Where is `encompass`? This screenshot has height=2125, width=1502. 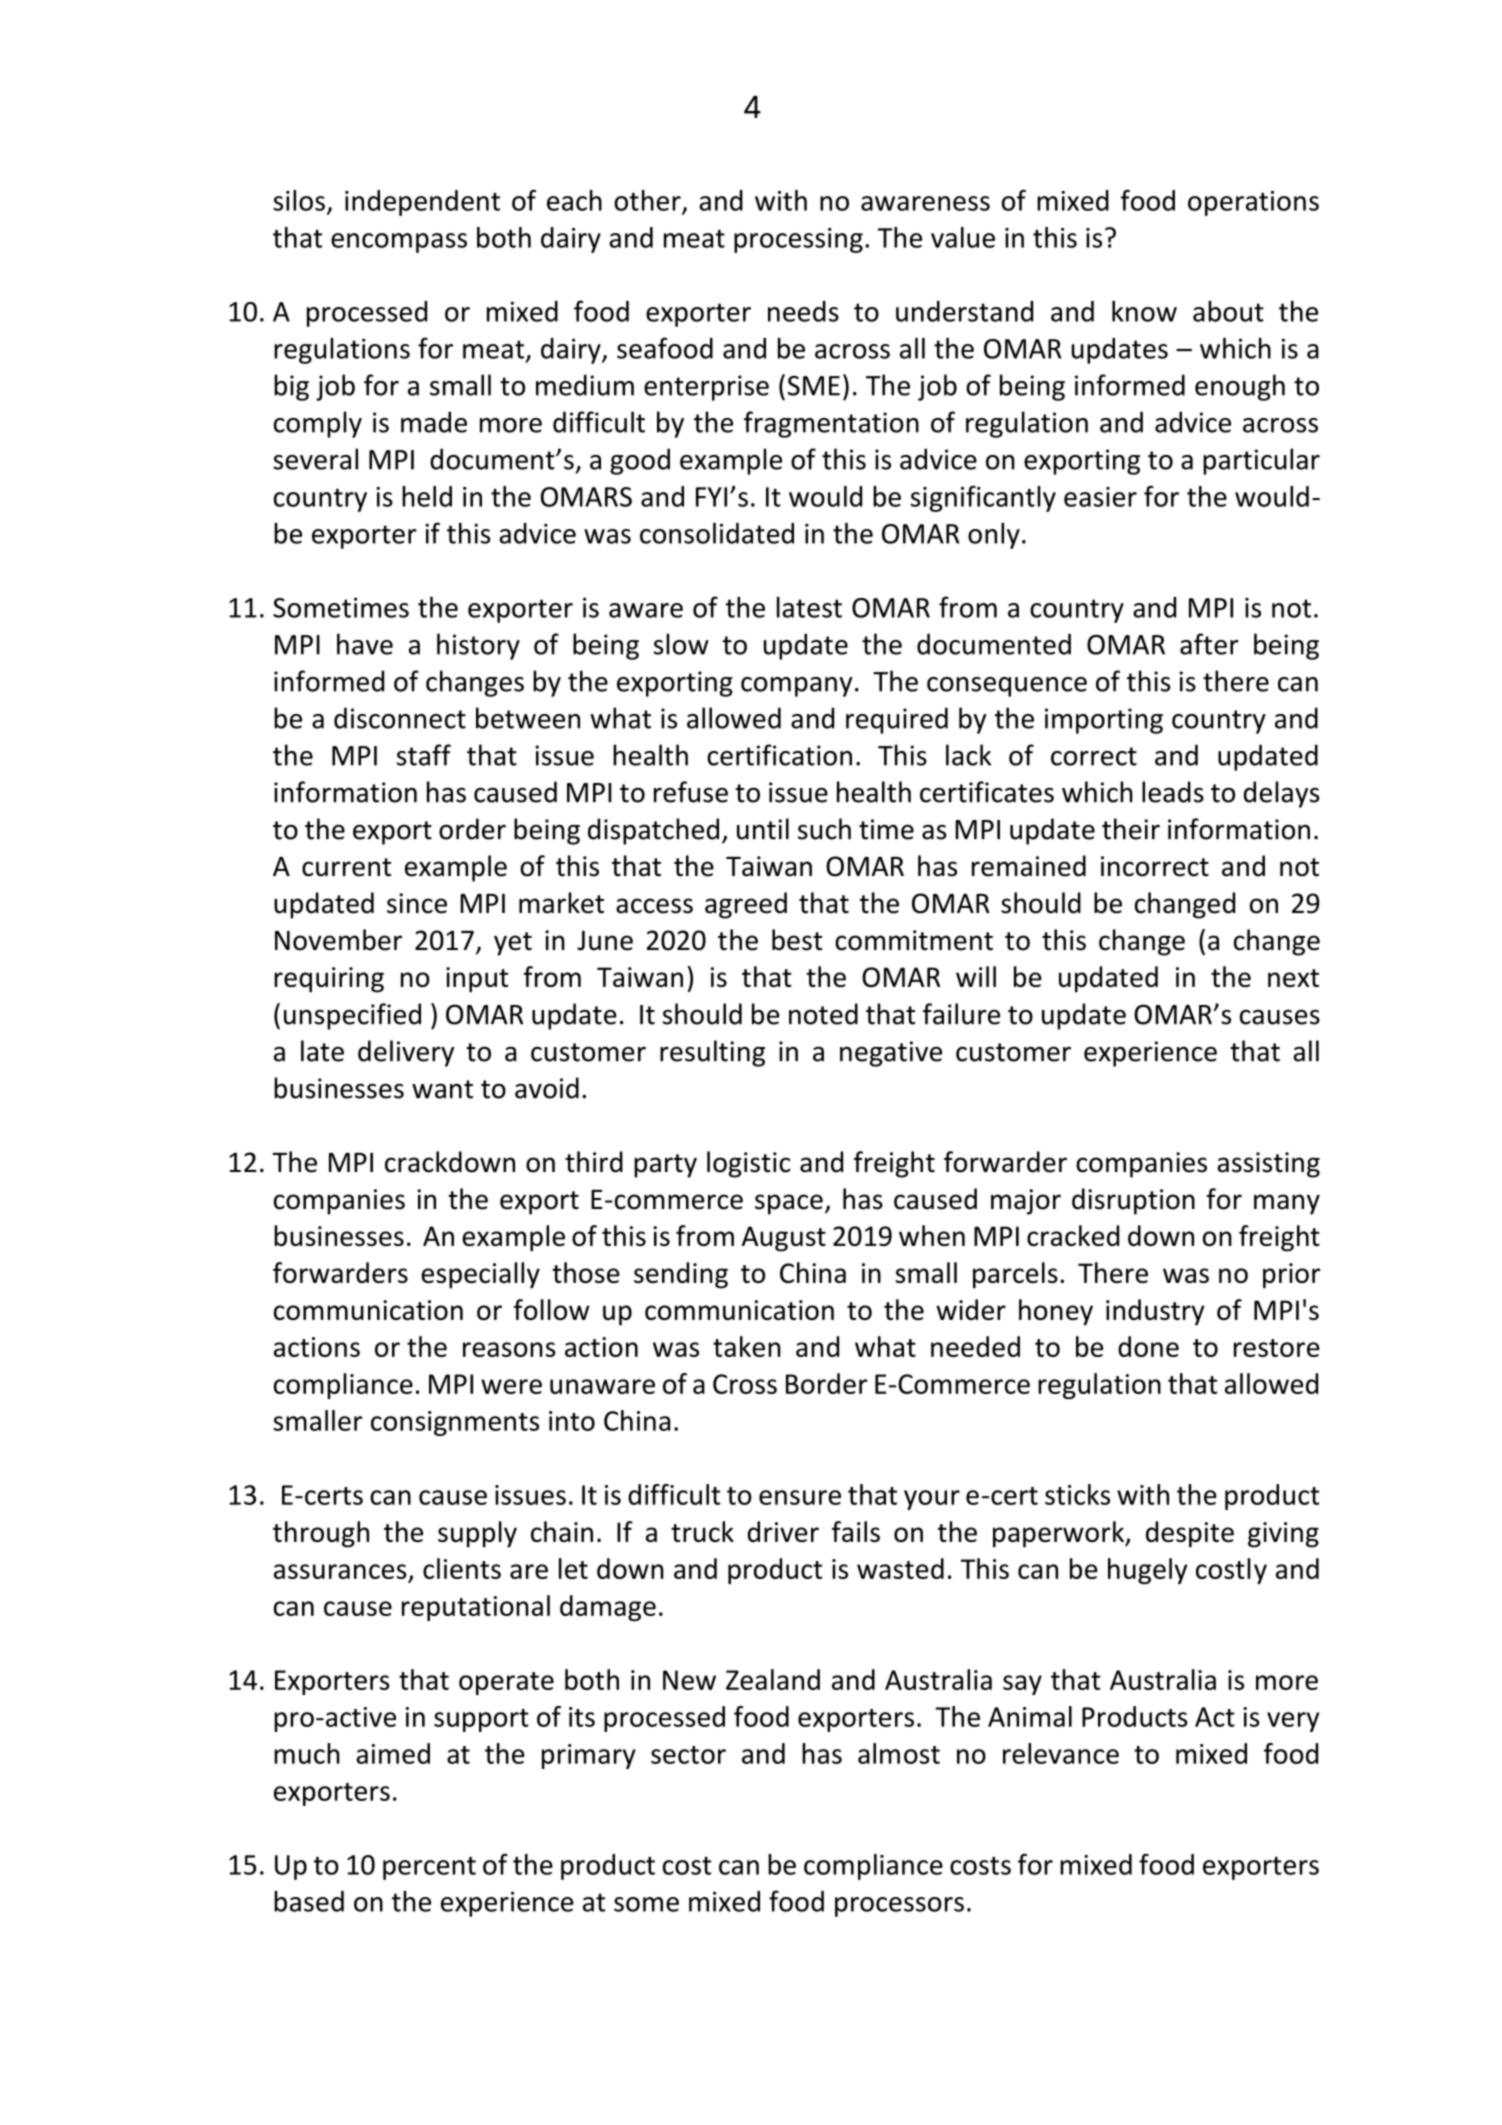 encompass is located at coordinates (399, 243).
